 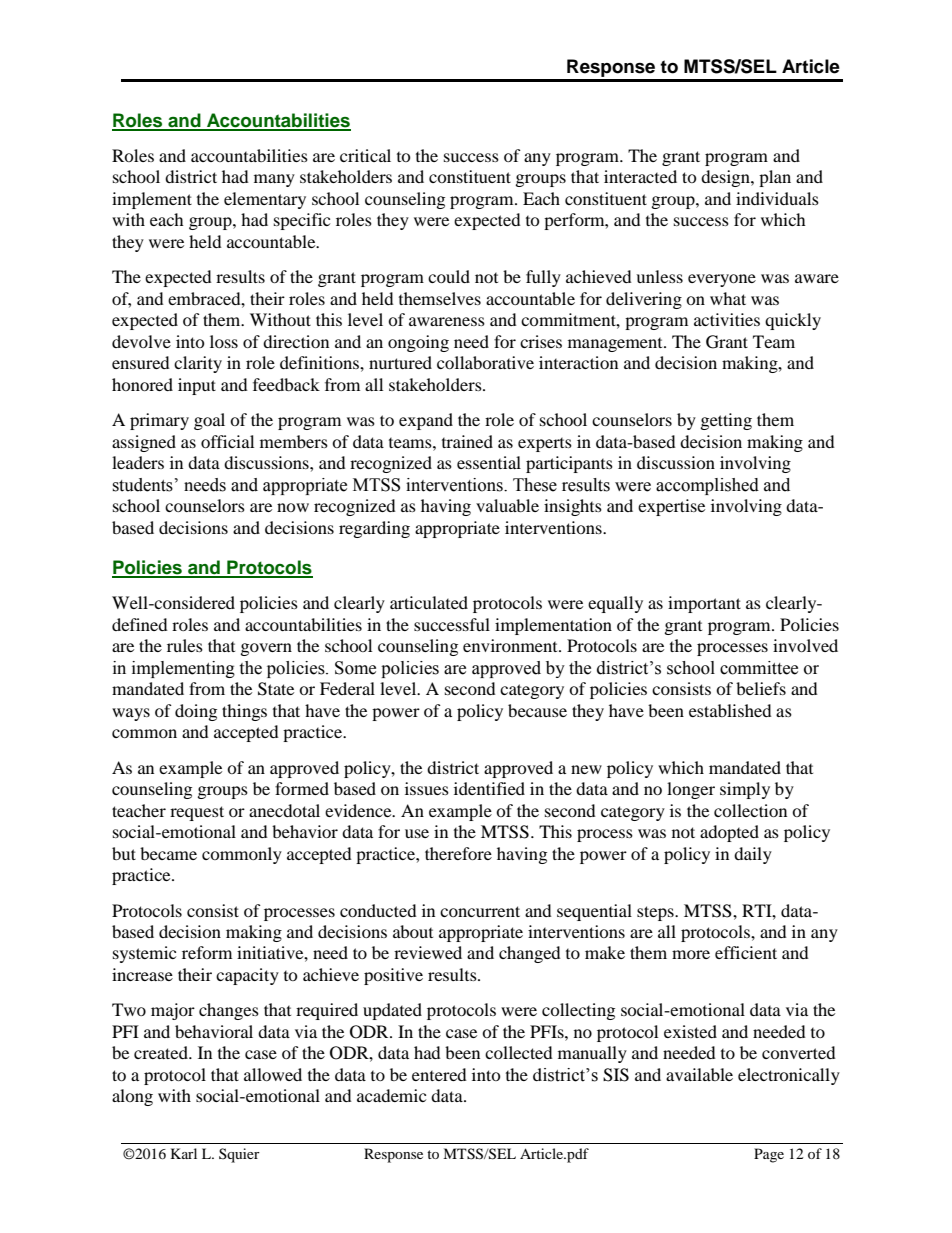 I want to click on committee, so click(x=759, y=668).
